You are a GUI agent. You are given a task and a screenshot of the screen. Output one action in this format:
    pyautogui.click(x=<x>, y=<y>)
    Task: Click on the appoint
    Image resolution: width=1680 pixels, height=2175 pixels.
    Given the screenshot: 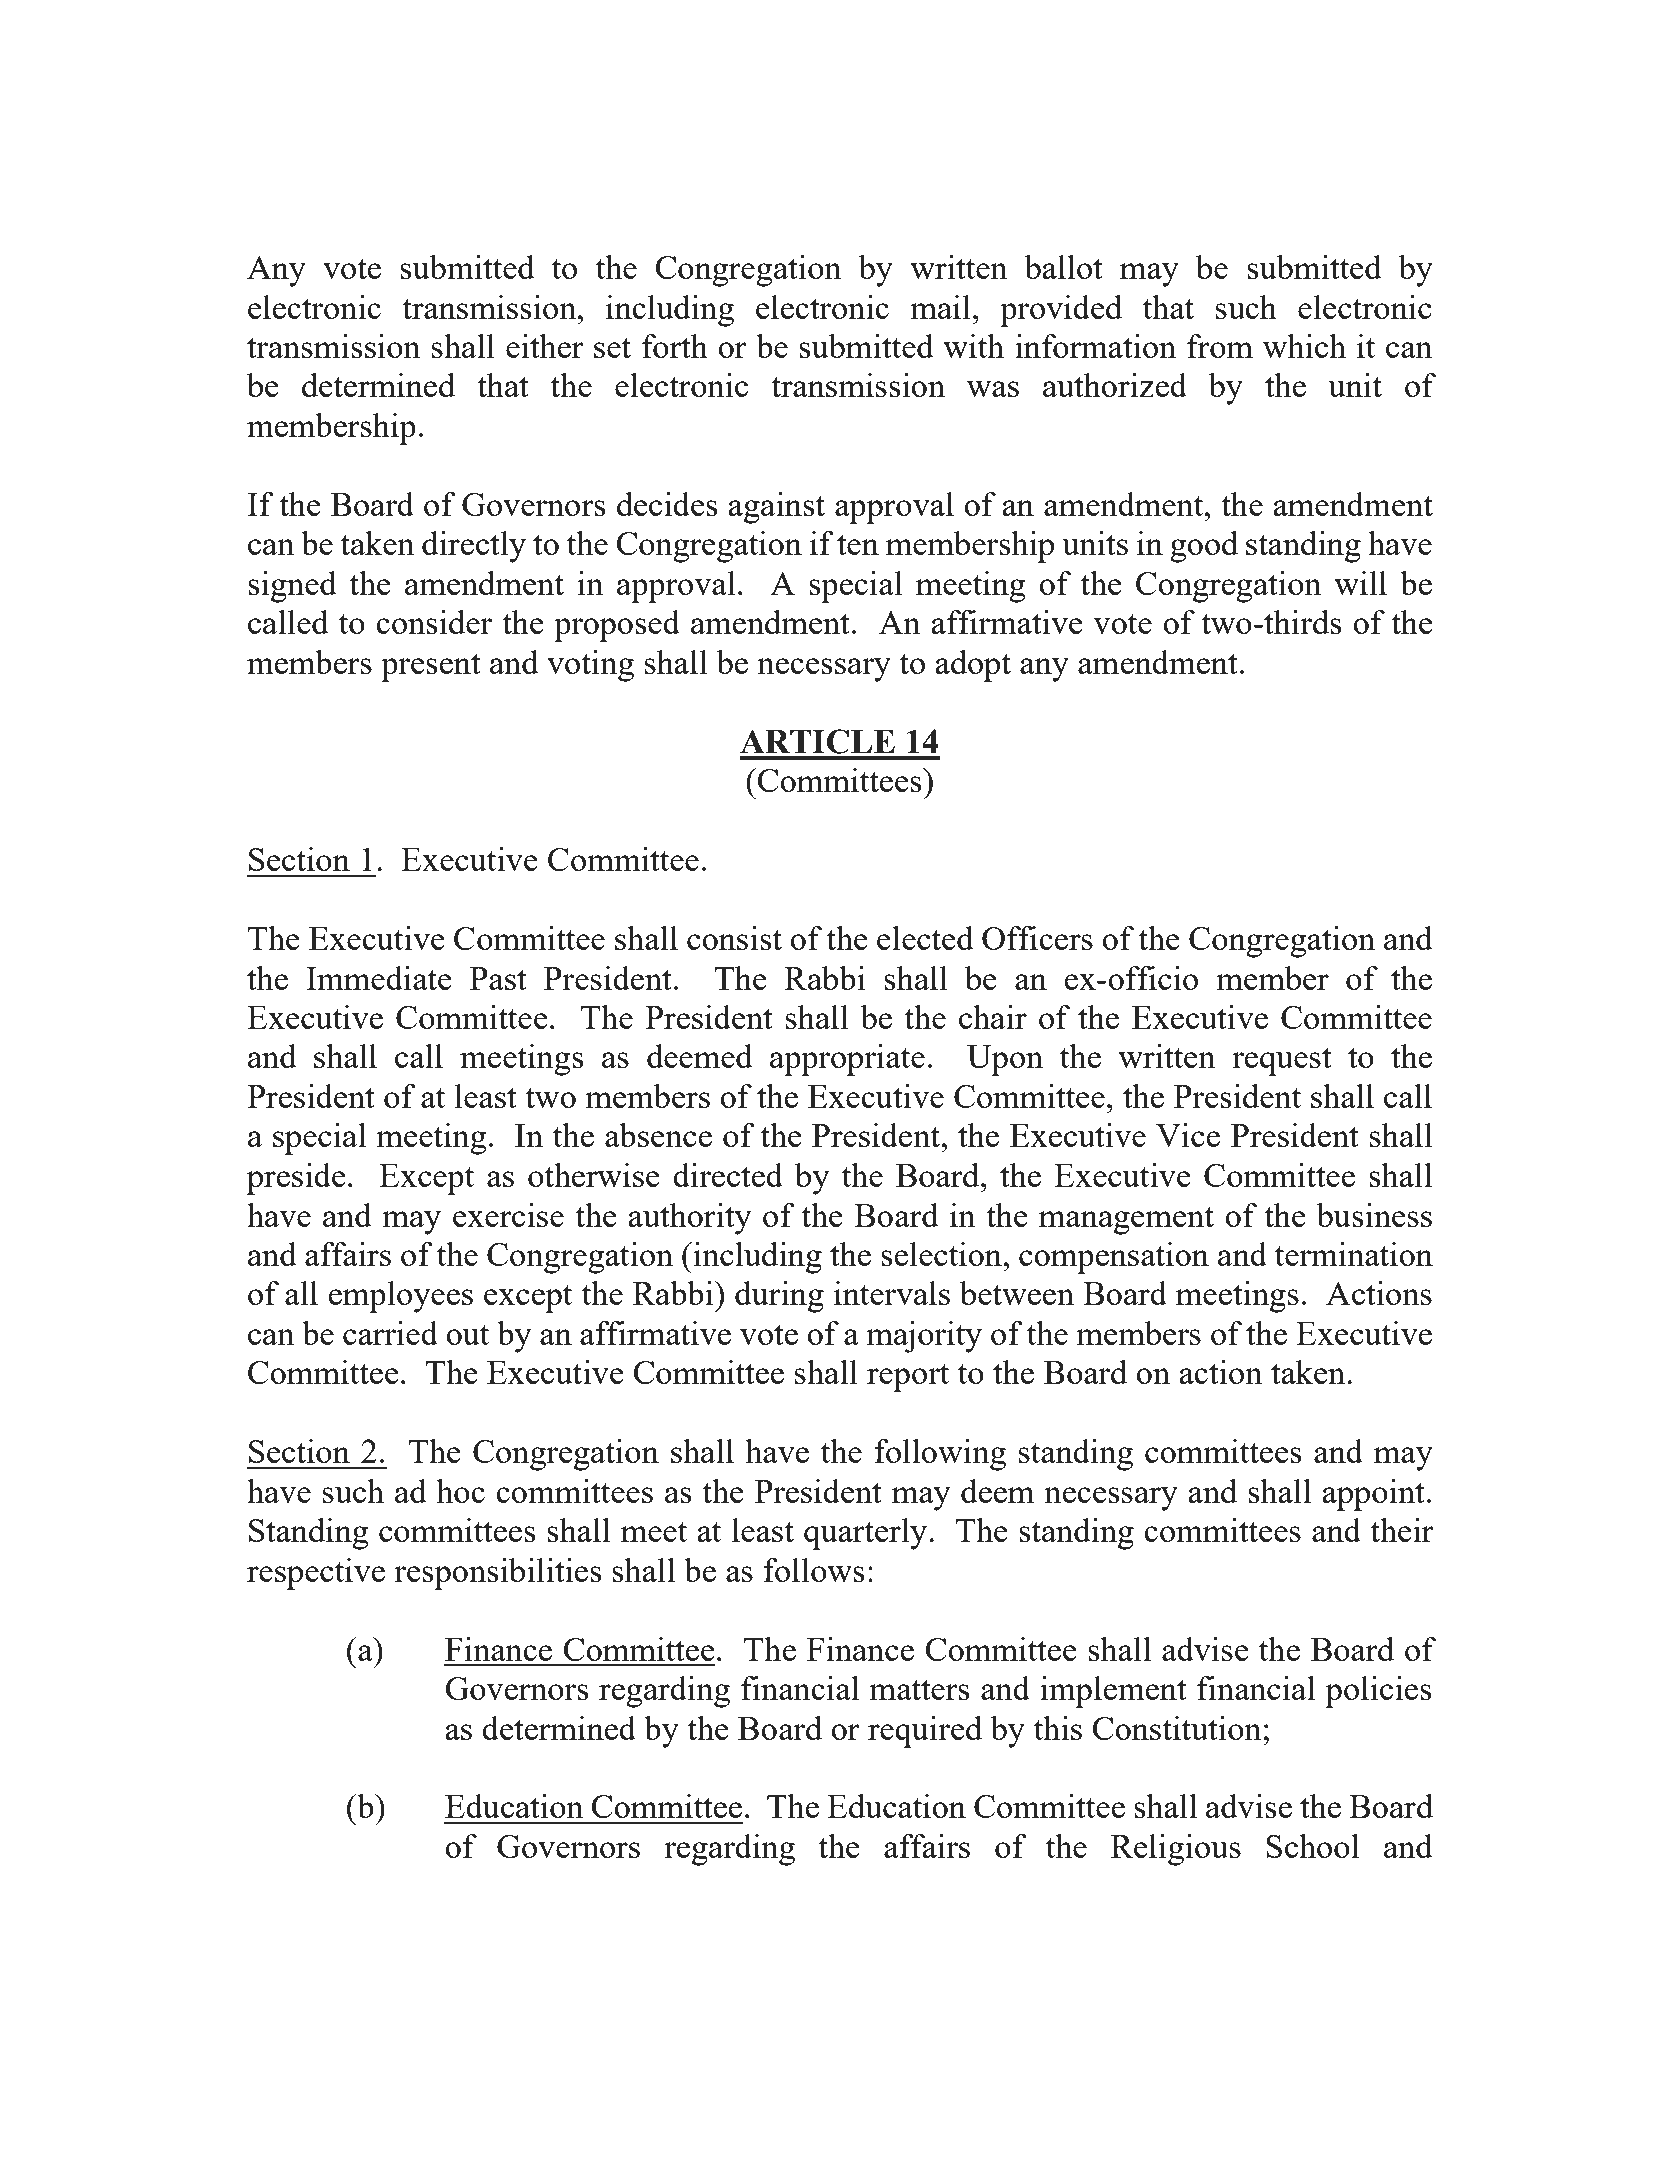 What is the action you would take?
    pyautogui.click(x=1373, y=1495)
